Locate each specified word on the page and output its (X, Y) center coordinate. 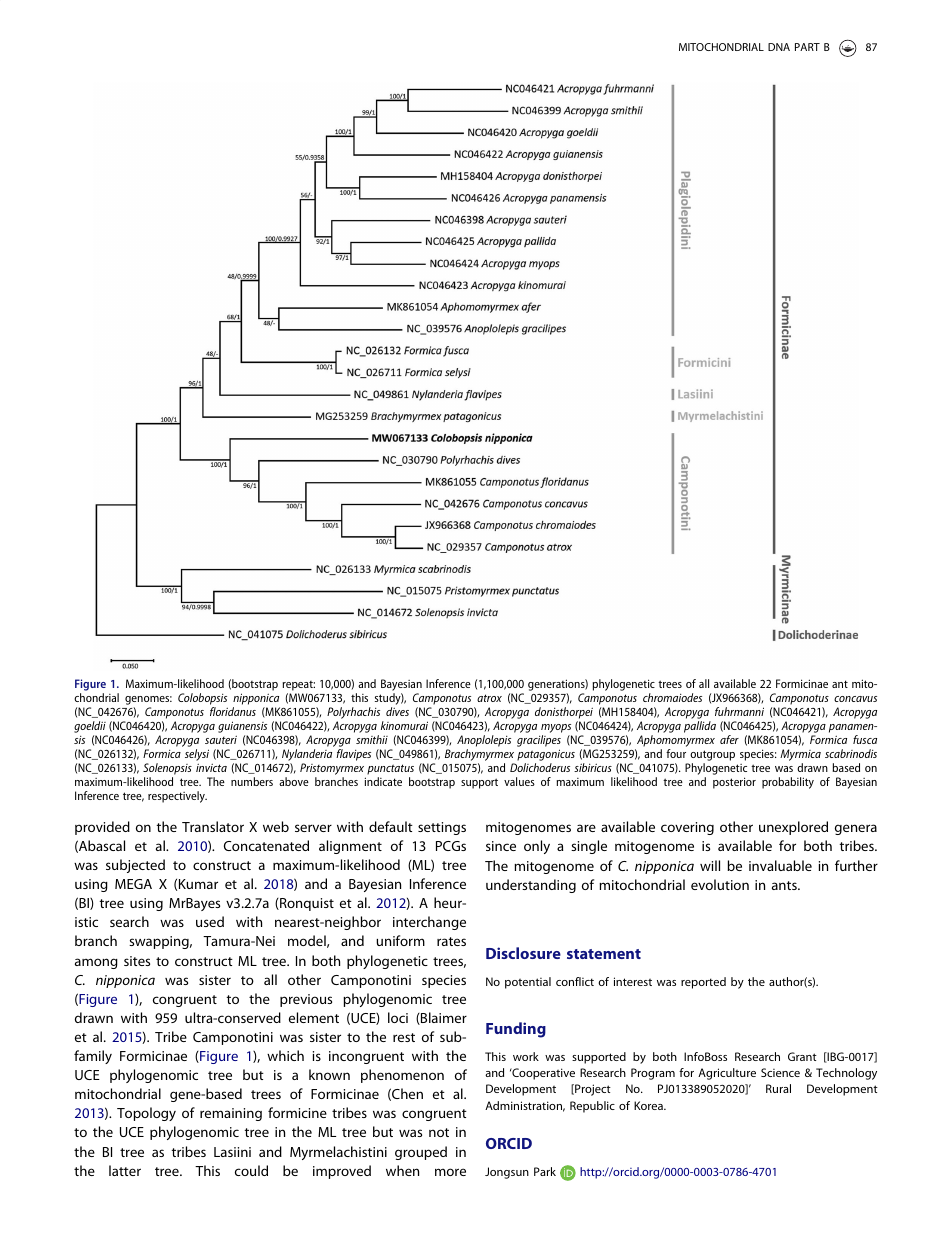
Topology (146, 1114)
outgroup (712, 755)
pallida (700, 727)
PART (807, 47)
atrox (489, 698)
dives (397, 711)
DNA (779, 47)
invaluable (780, 865)
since (501, 846)
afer (729, 739)
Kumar (198, 884)
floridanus (233, 711)
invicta (211, 768)
